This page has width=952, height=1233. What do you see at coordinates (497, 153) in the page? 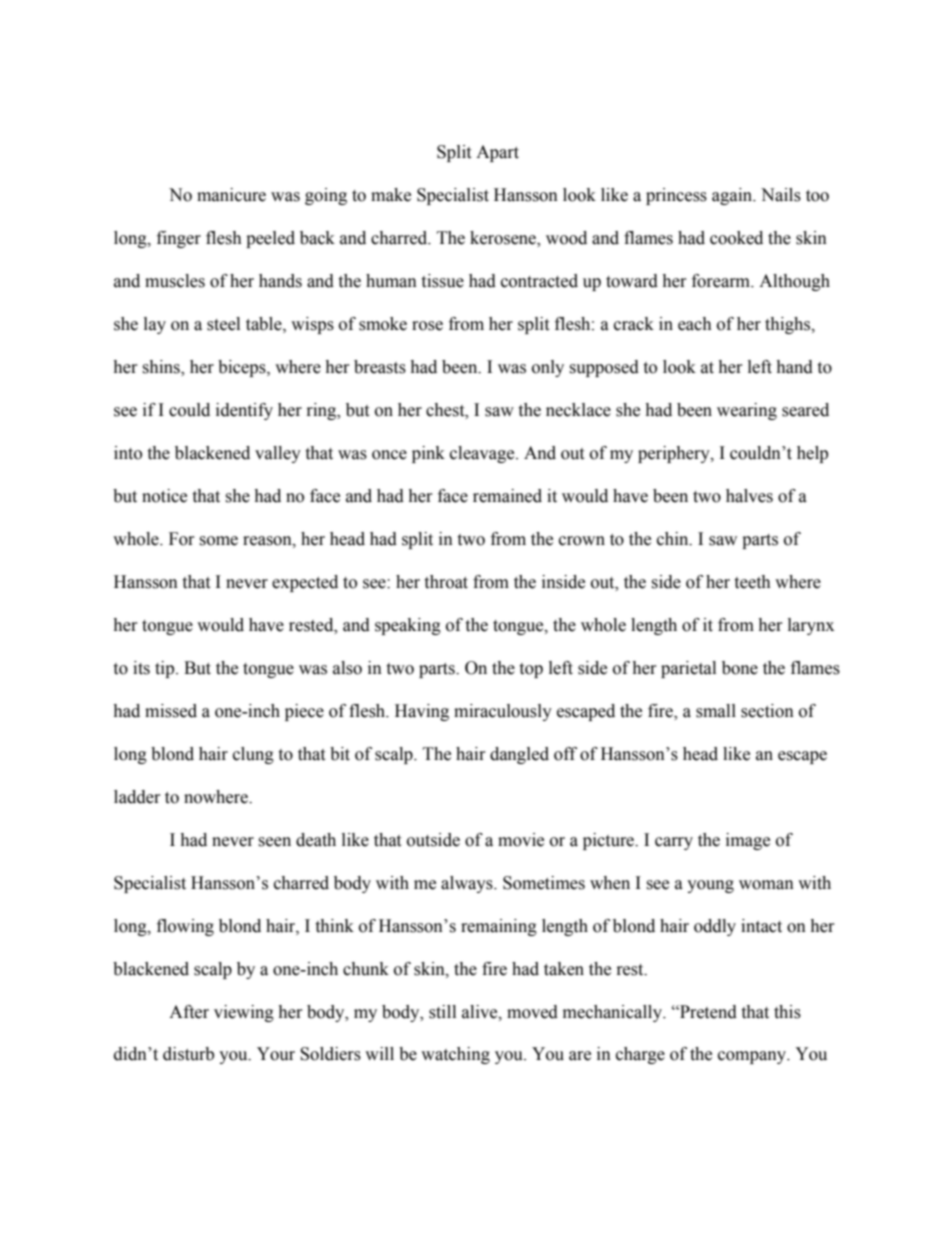
I see `Apart` at bounding box center [497, 153].
